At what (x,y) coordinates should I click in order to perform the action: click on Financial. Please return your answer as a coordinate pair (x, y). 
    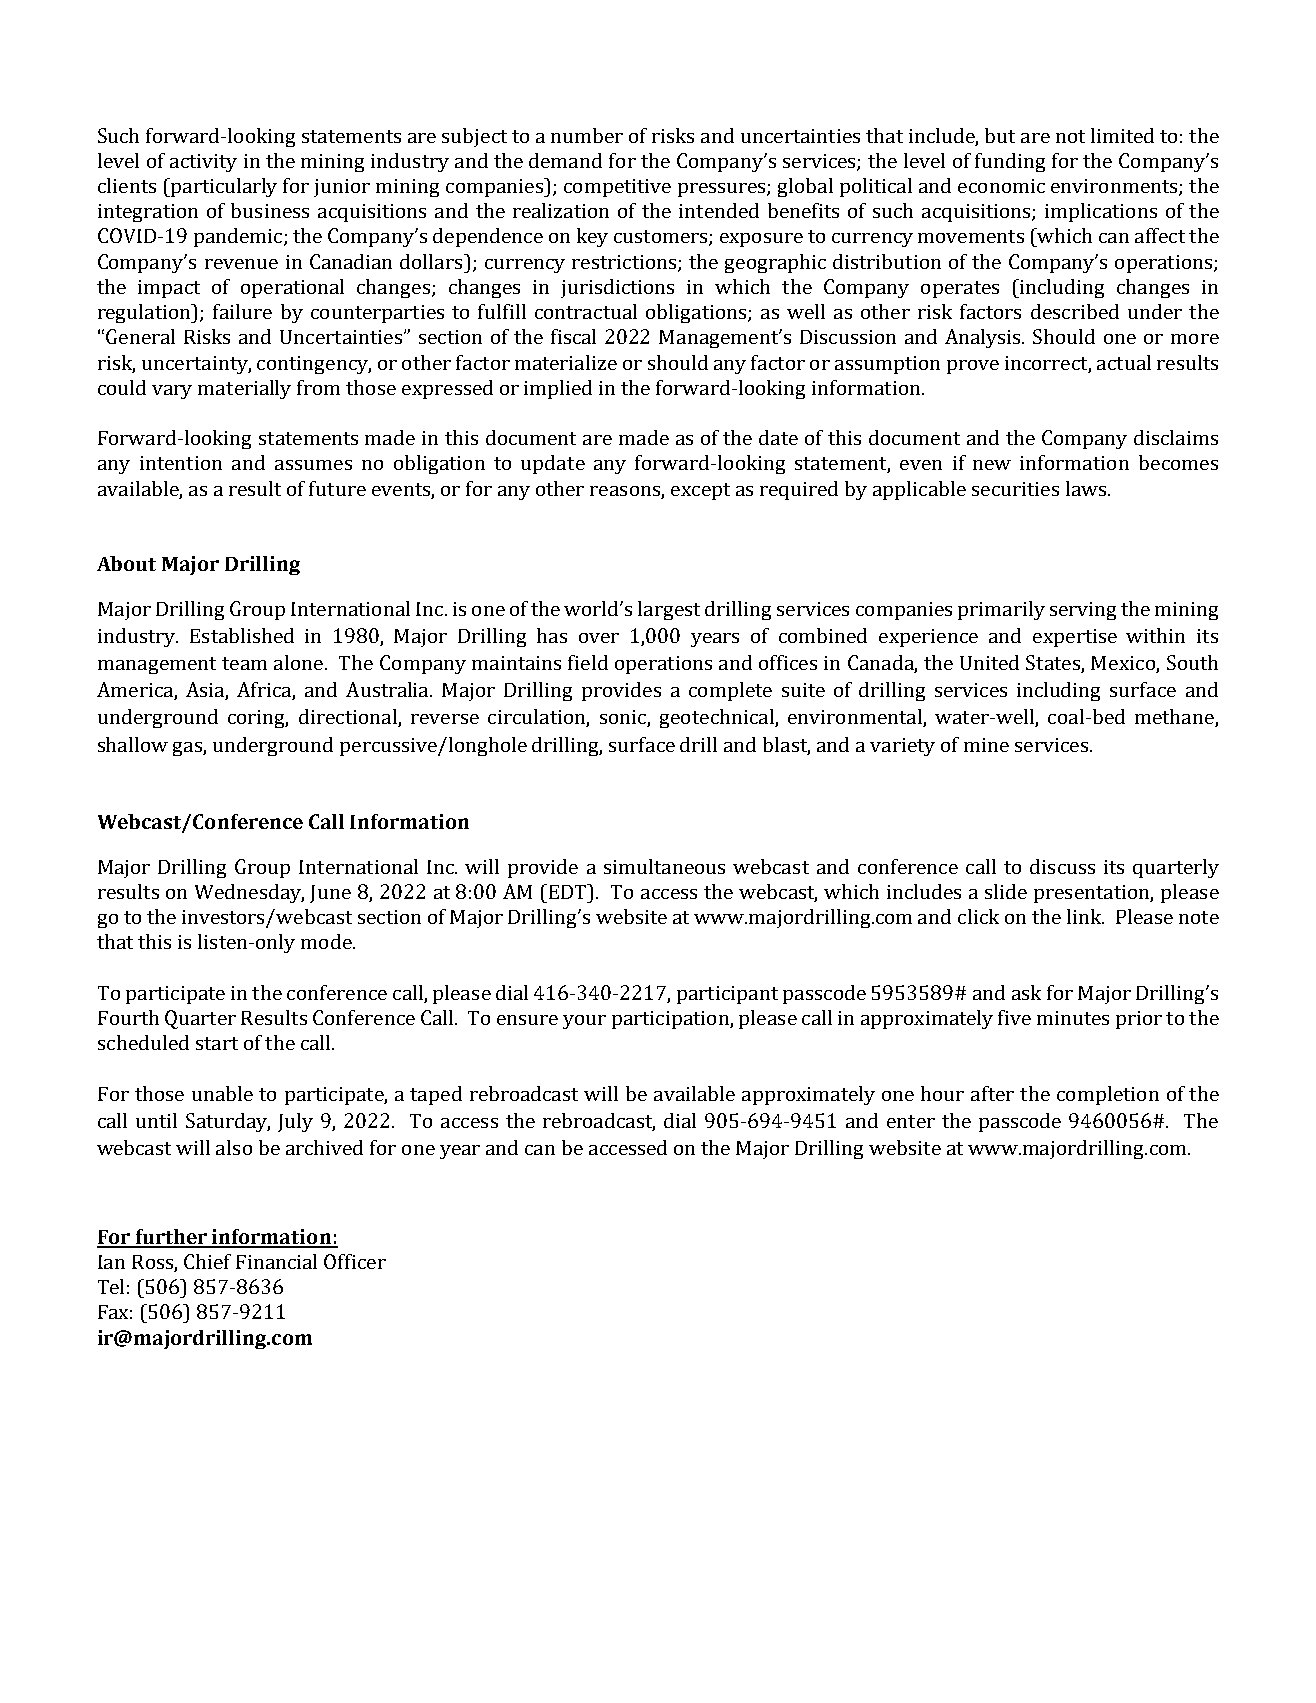
    Looking at the image, I should click on (276, 1261).
